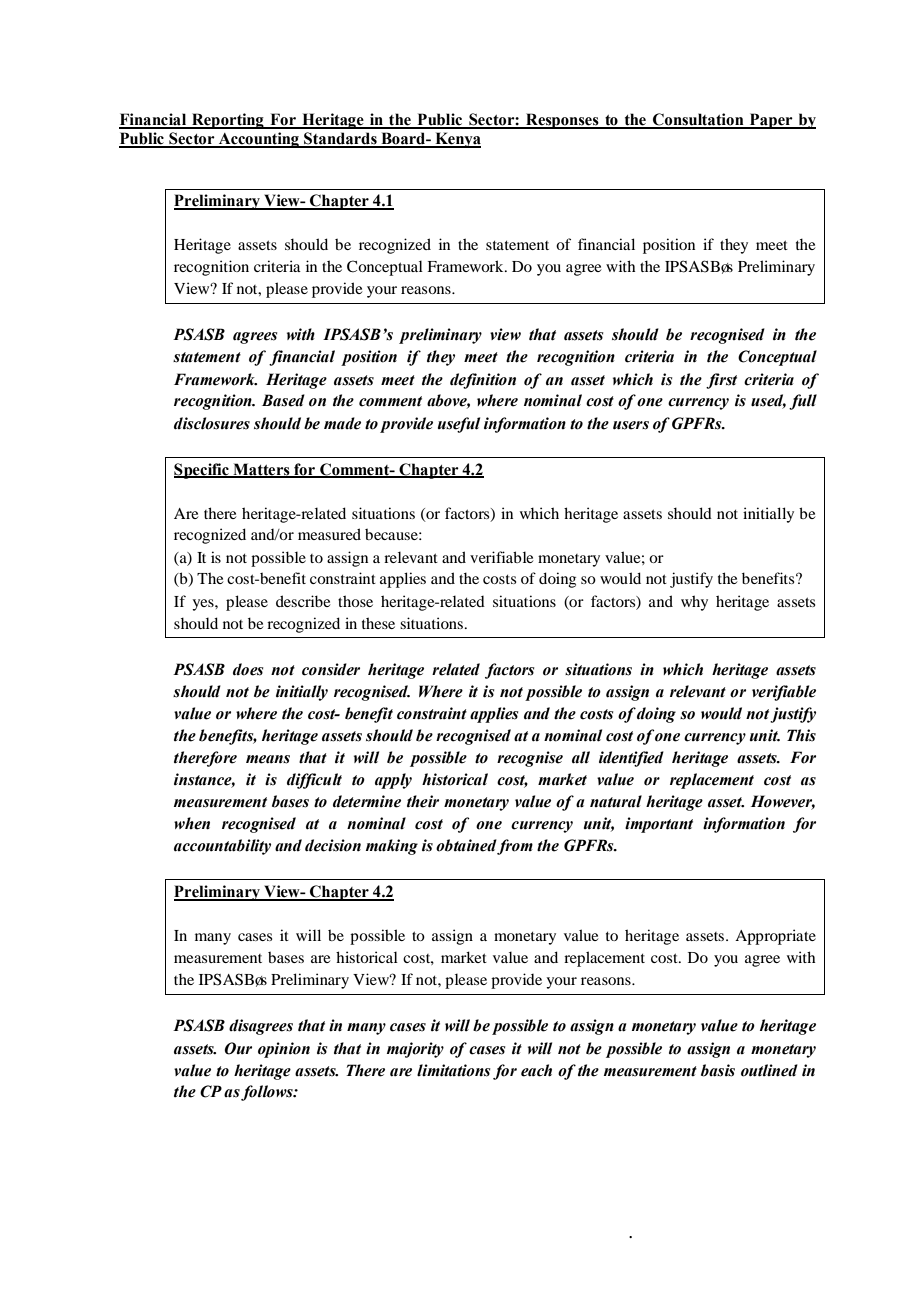  Describe the element at coordinates (718, 1070) in the image. I see `basis` at that location.
